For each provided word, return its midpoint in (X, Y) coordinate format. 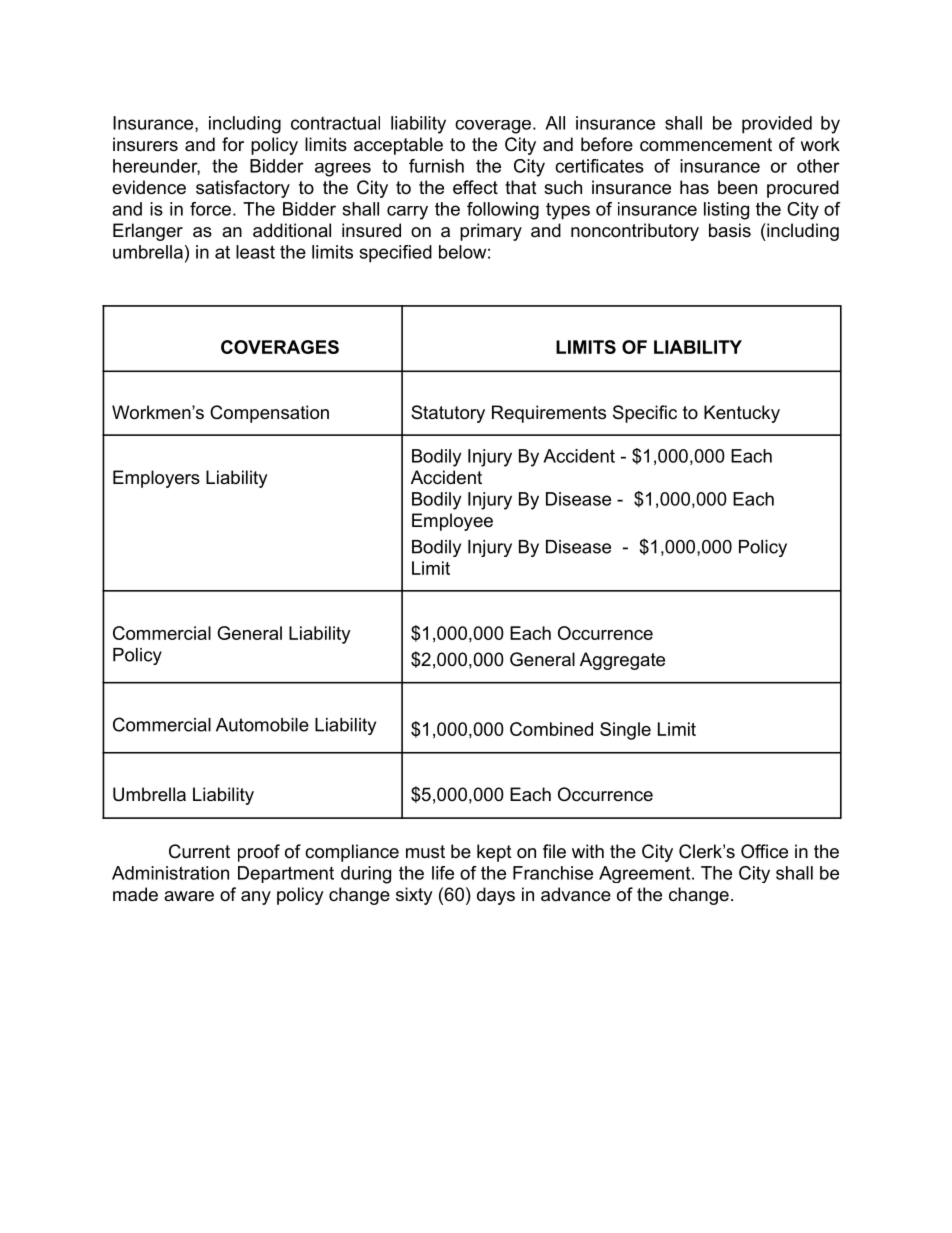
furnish (436, 166)
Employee (452, 522)
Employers (156, 479)
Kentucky (742, 414)
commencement (706, 145)
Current (199, 851)
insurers (145, 144)
